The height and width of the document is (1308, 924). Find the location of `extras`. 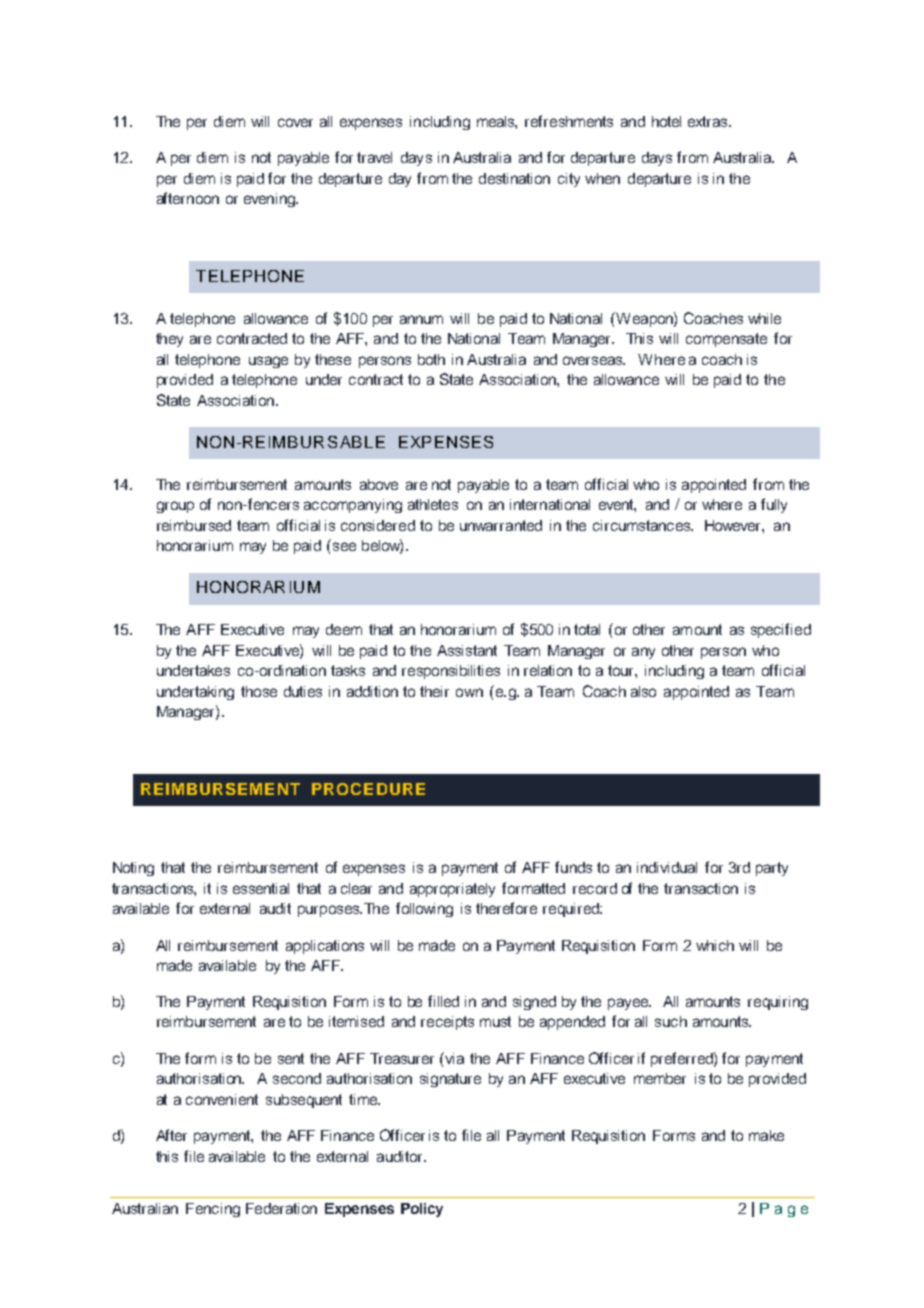

extras is located at coordinates (709, 121).
